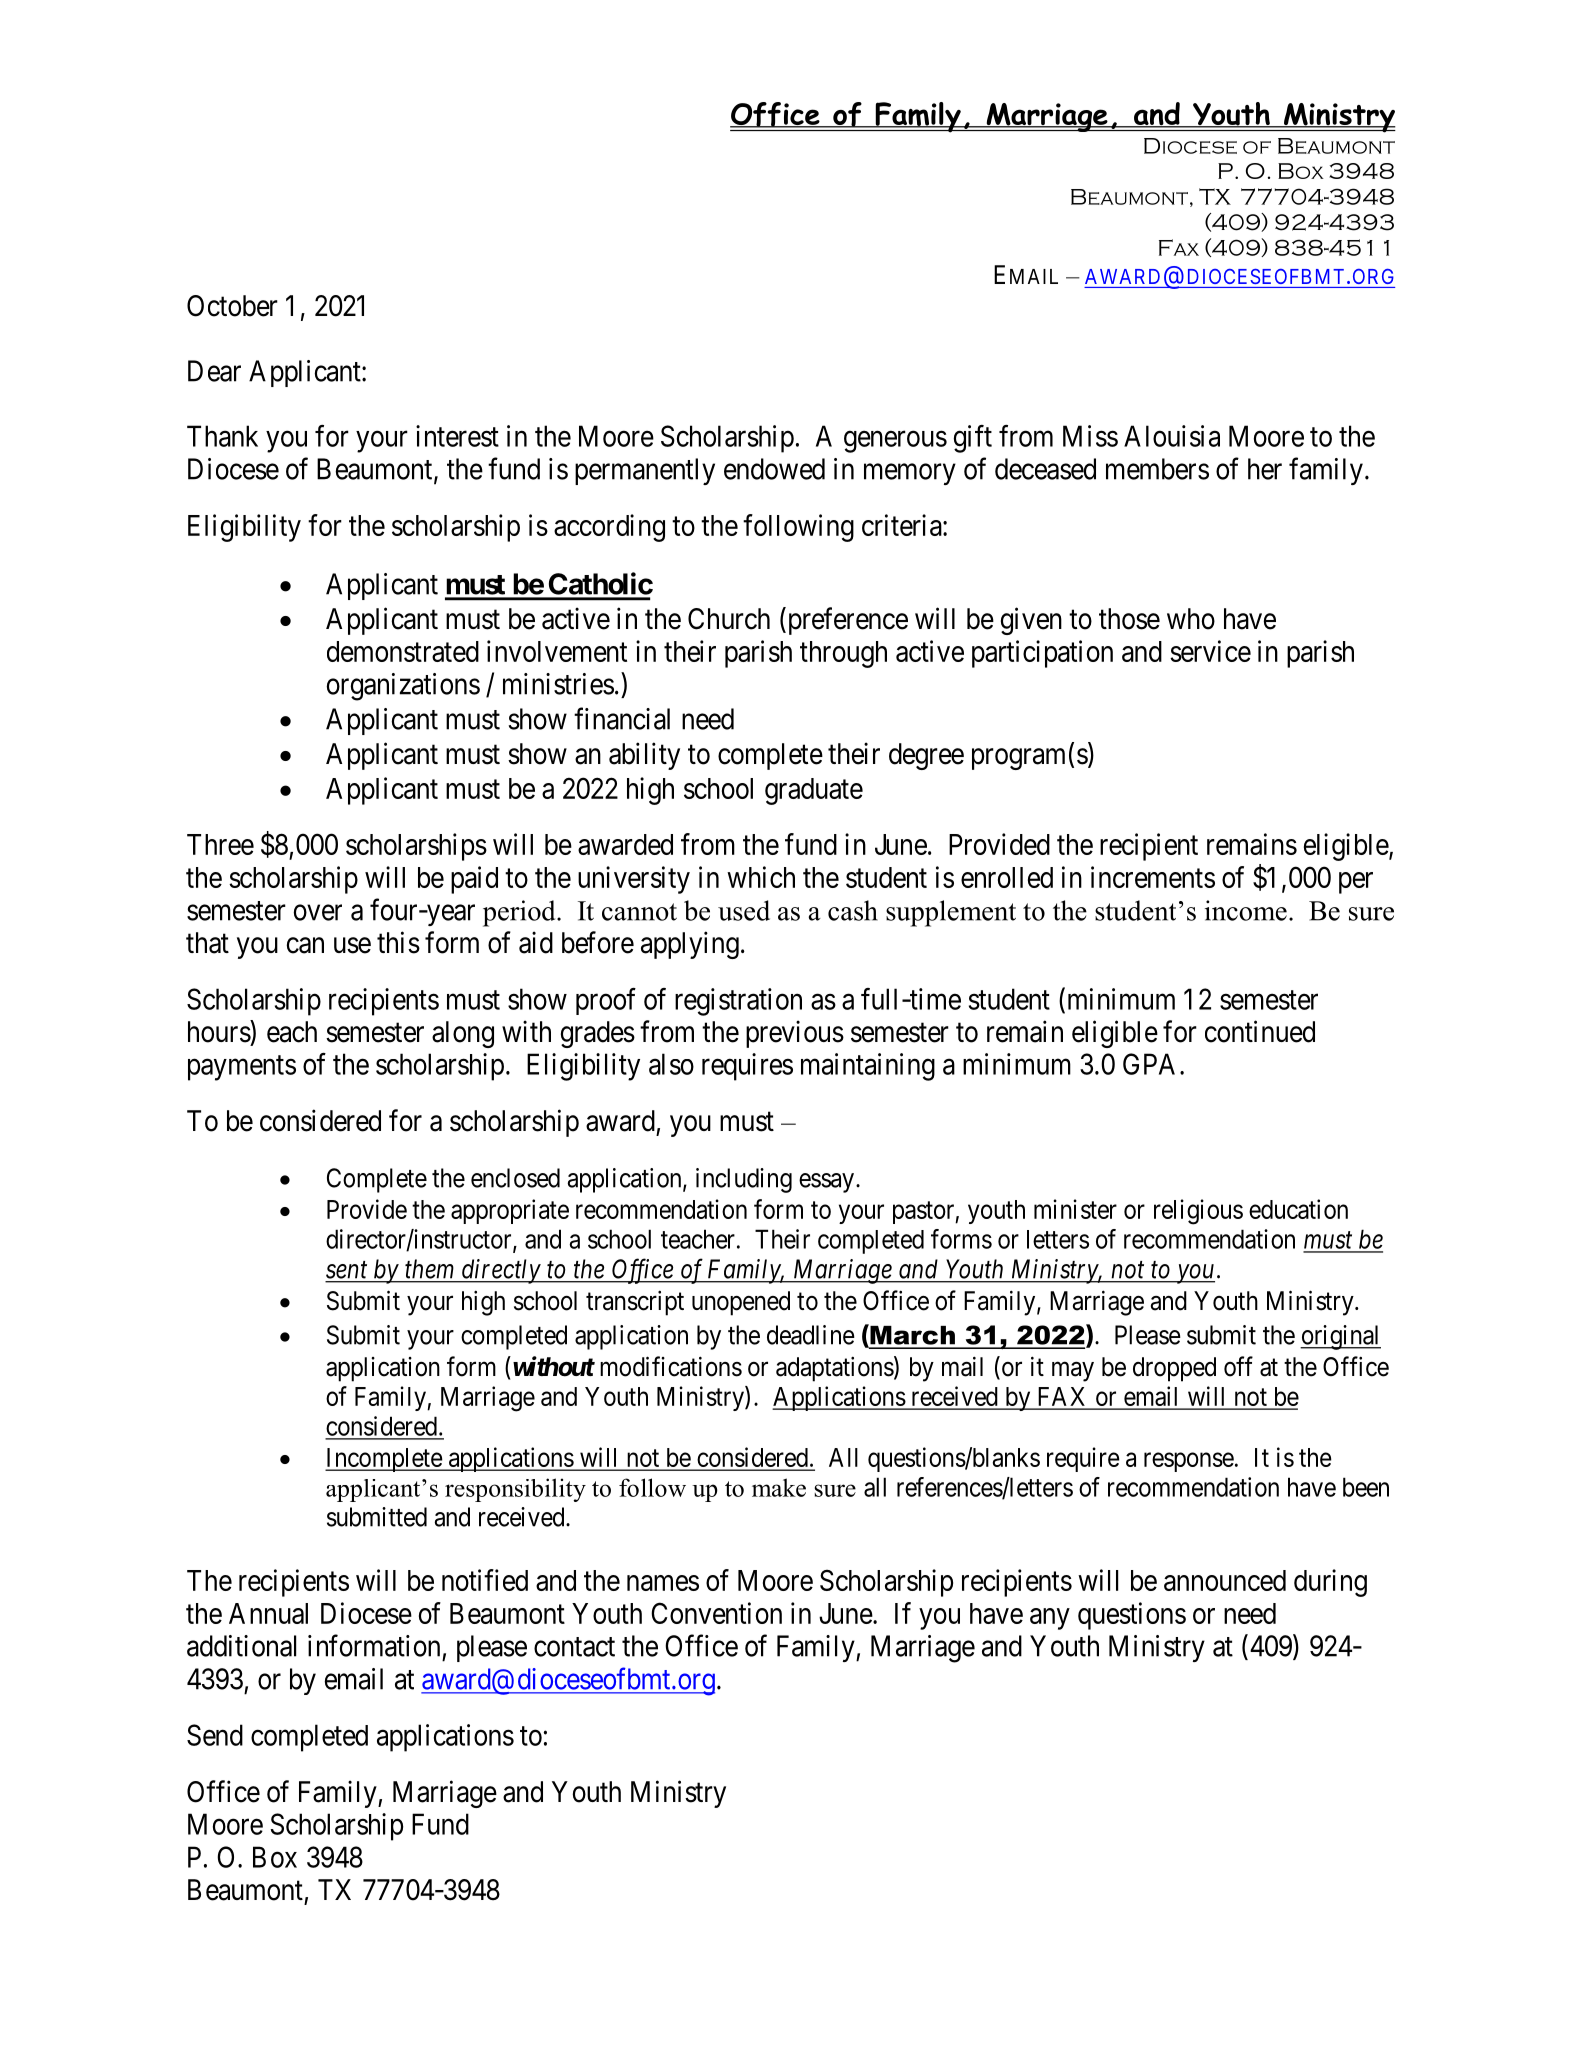  Describe the element at coordinates (1045, 469) in the screenshot. I see `deceased` at that location.
